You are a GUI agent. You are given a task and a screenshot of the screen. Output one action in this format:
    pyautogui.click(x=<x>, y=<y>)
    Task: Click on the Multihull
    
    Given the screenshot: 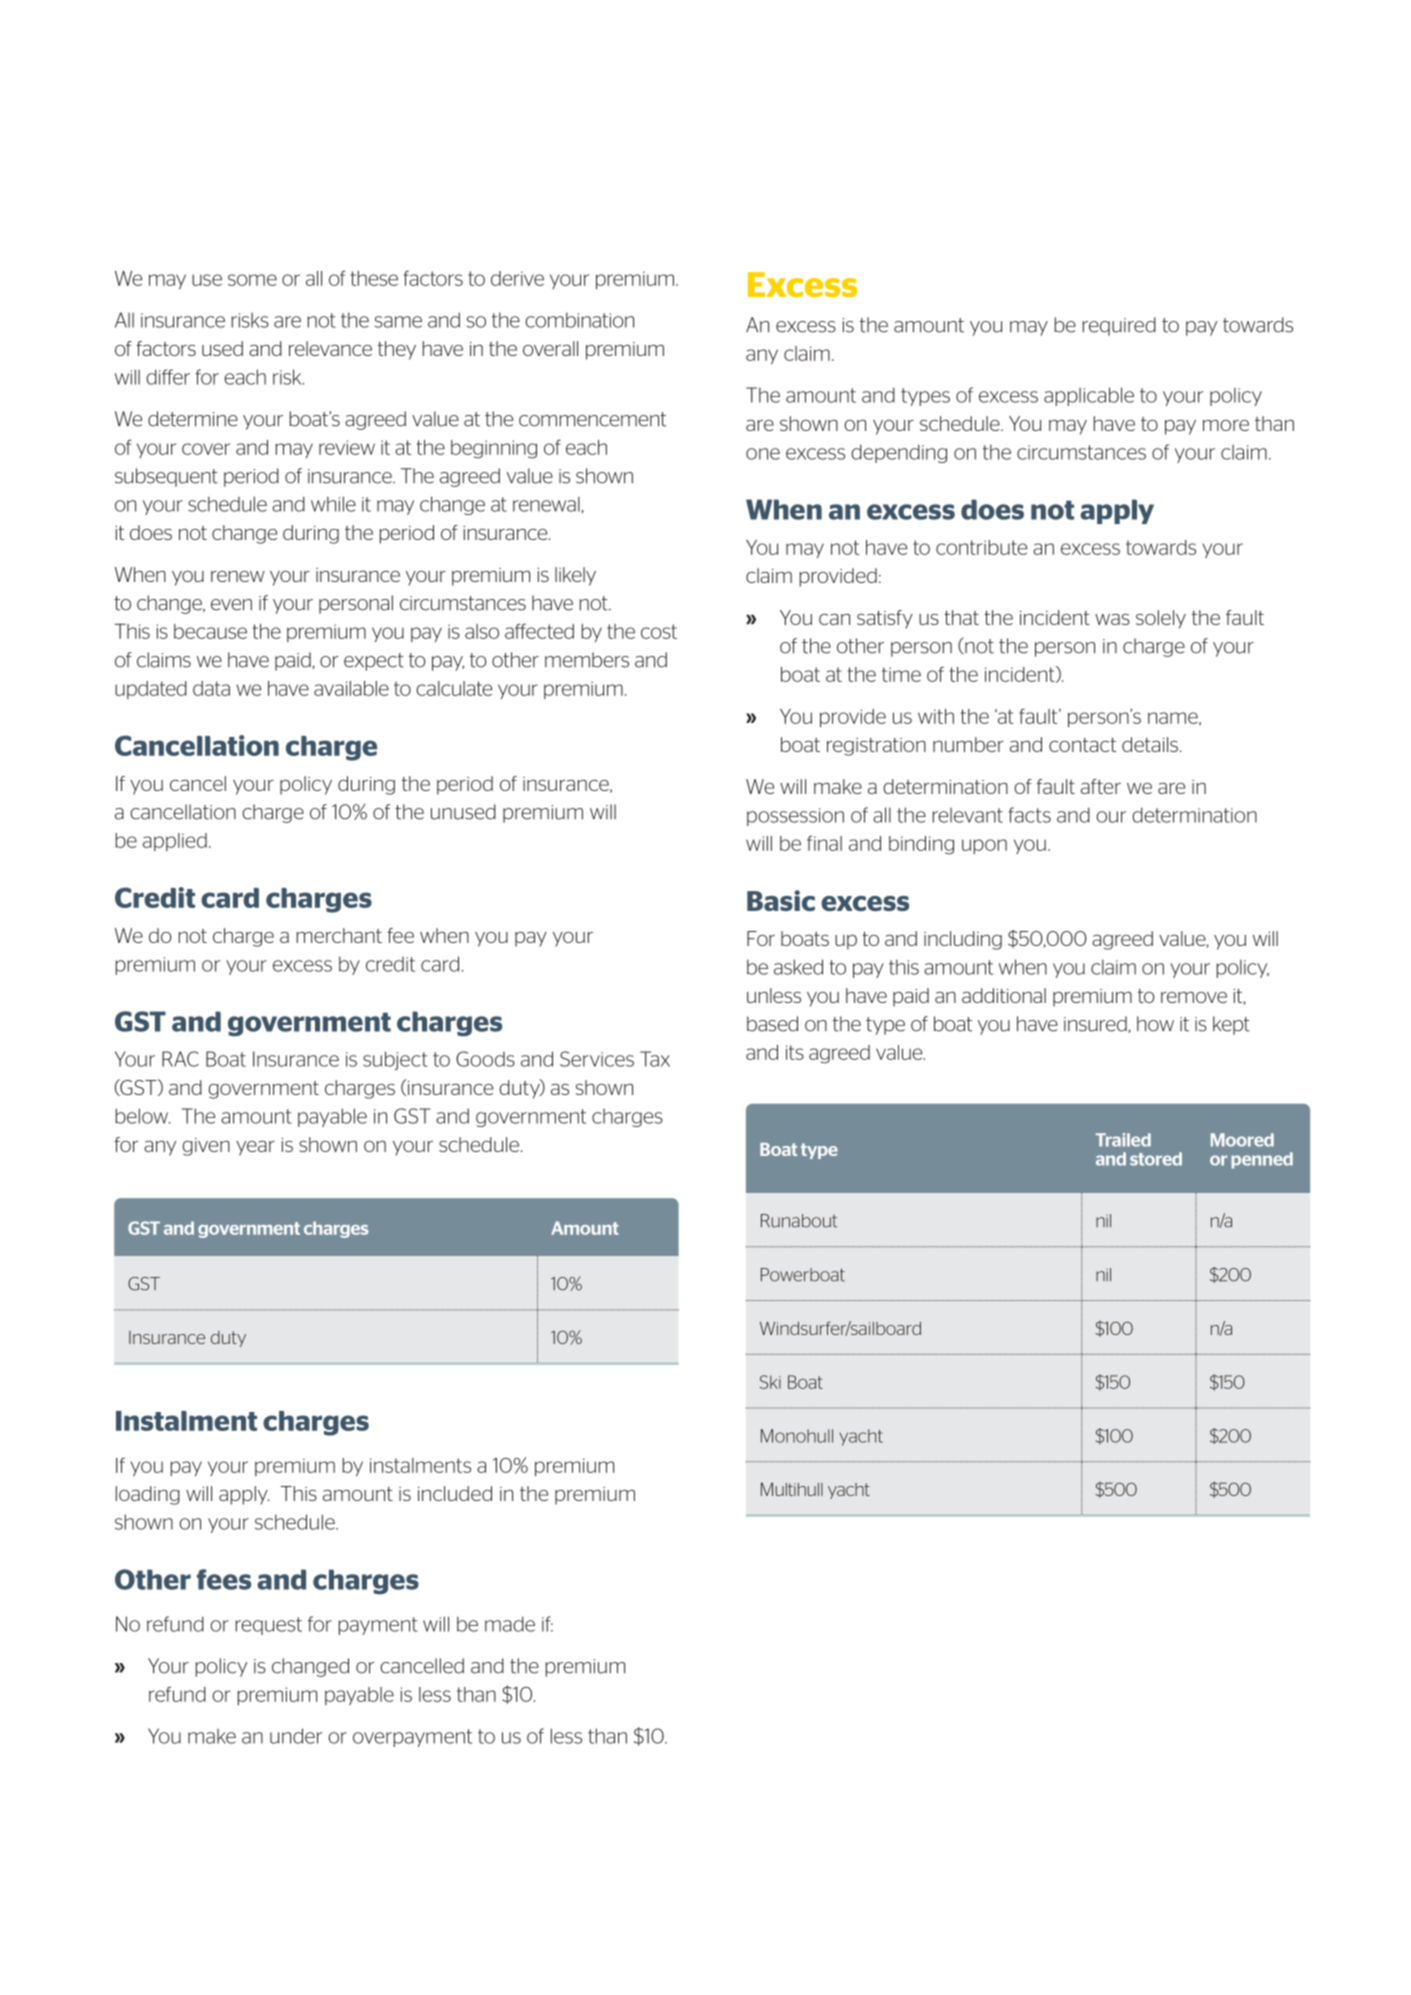 What is the action you would take?
    pyautogui.click(x=792, y=1489)
